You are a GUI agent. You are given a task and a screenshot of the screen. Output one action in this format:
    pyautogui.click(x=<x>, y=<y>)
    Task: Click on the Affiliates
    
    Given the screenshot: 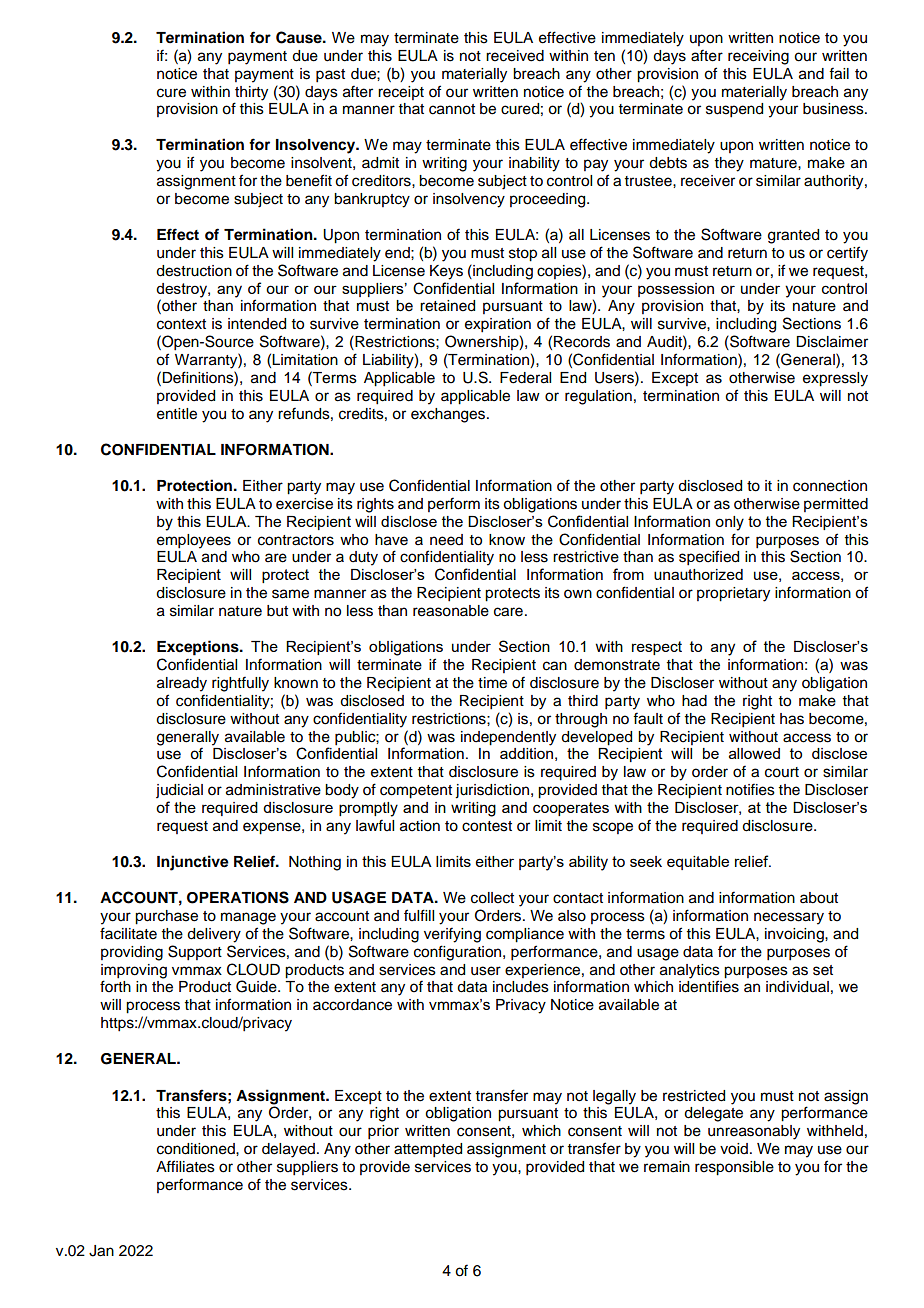 What is the action you would take?
    pyautogui.click(x=185, y=1166)
